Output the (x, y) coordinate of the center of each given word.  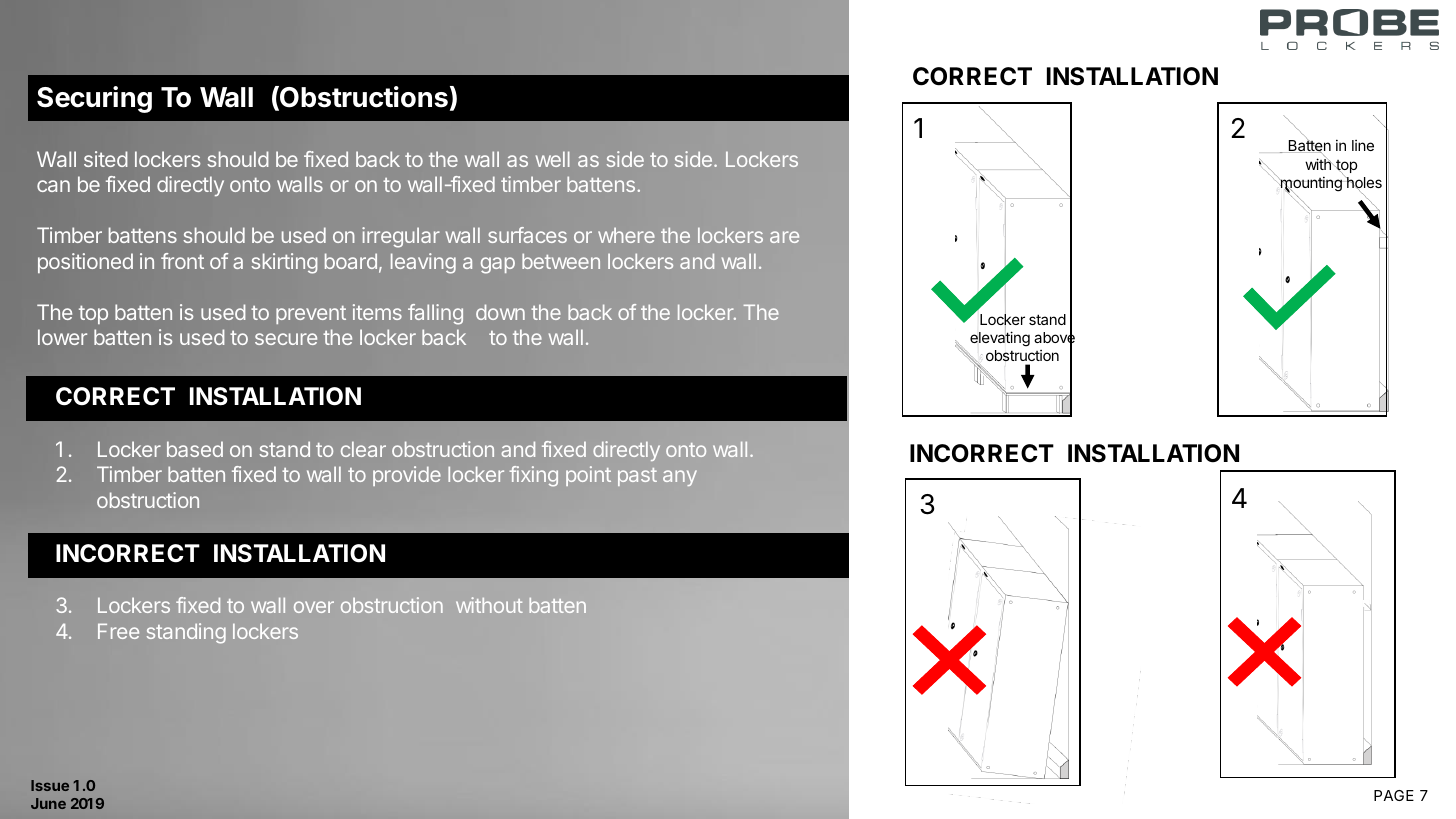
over (314, 607)
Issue (50, 785)
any (680, 478)
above (1054, 338)
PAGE (1394, 795)
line (1363, 145)
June (48, 803)
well (553, 159)
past (637, 477)
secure (286, 339)
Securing (94, 99)
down (500, 312)
